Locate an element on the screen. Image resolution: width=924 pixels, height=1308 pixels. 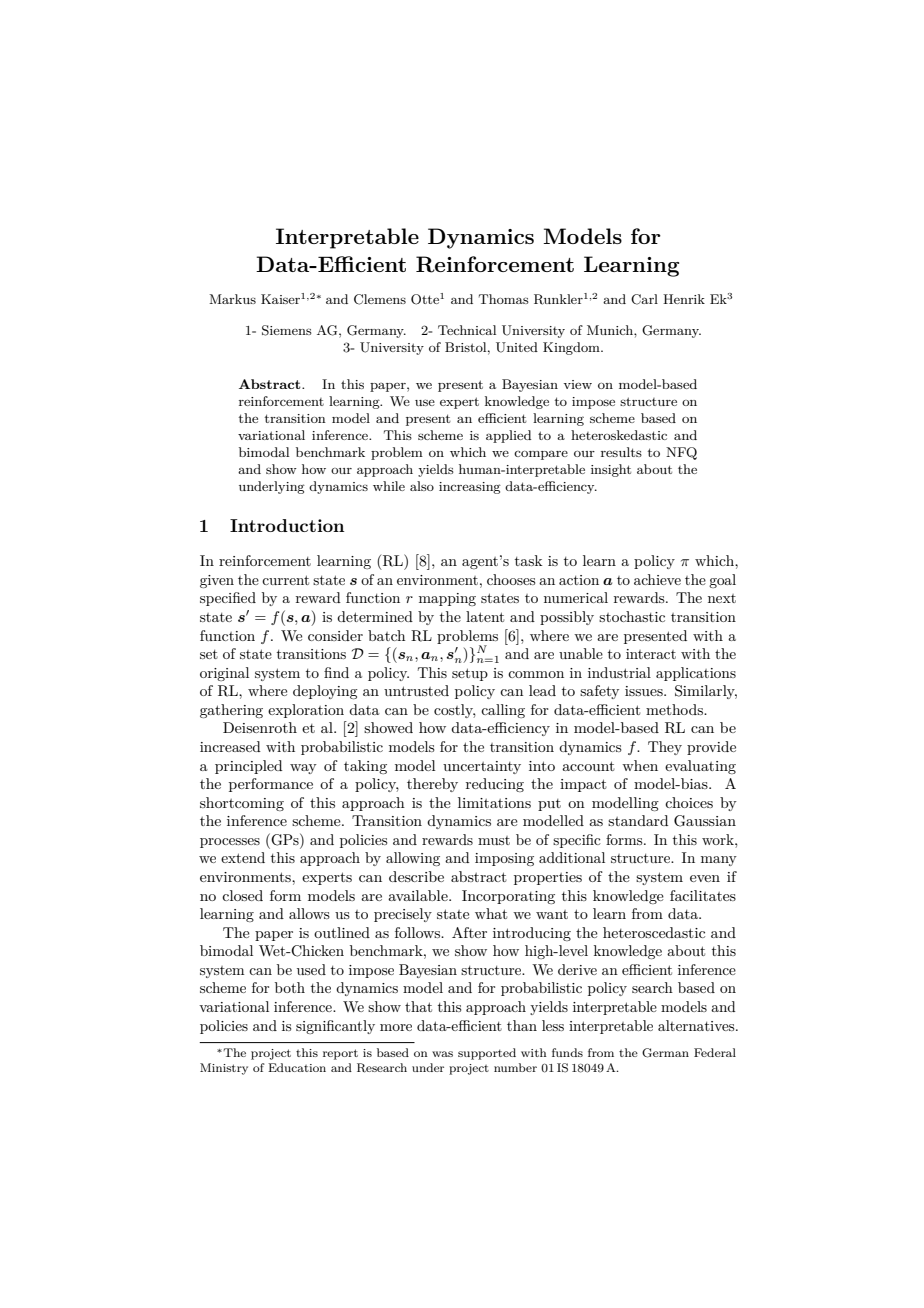
Education is located at coordinates (297, 1067).
